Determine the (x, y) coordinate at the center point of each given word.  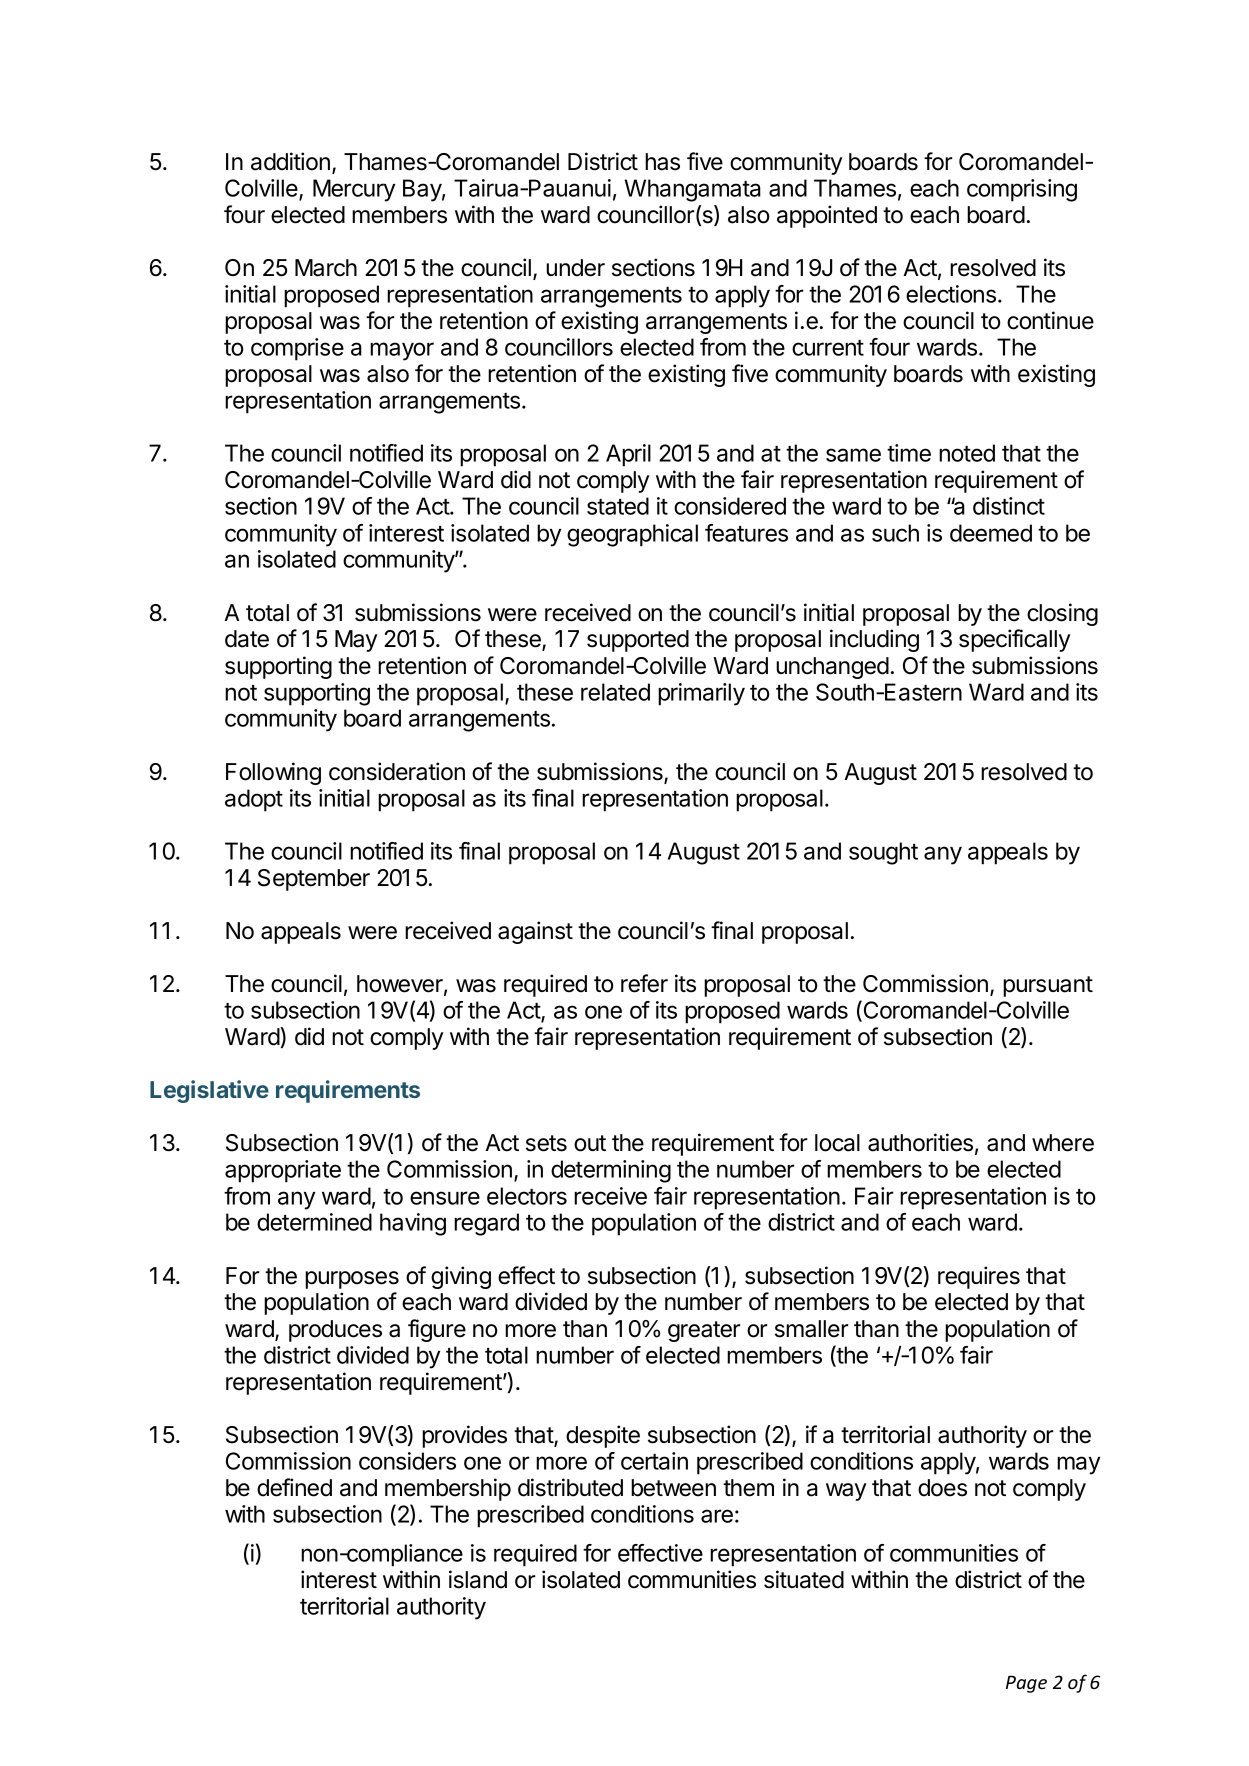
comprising (1022, 190)
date (247, 639)
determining (611, 1171)
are (717, 1516)
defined (294, 1487)
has (662, 162)
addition (290, 161)
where (1063, 1143)
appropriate (283, 1171)
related (615, 692)
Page (1026, 1684)
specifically (1014, 640)
